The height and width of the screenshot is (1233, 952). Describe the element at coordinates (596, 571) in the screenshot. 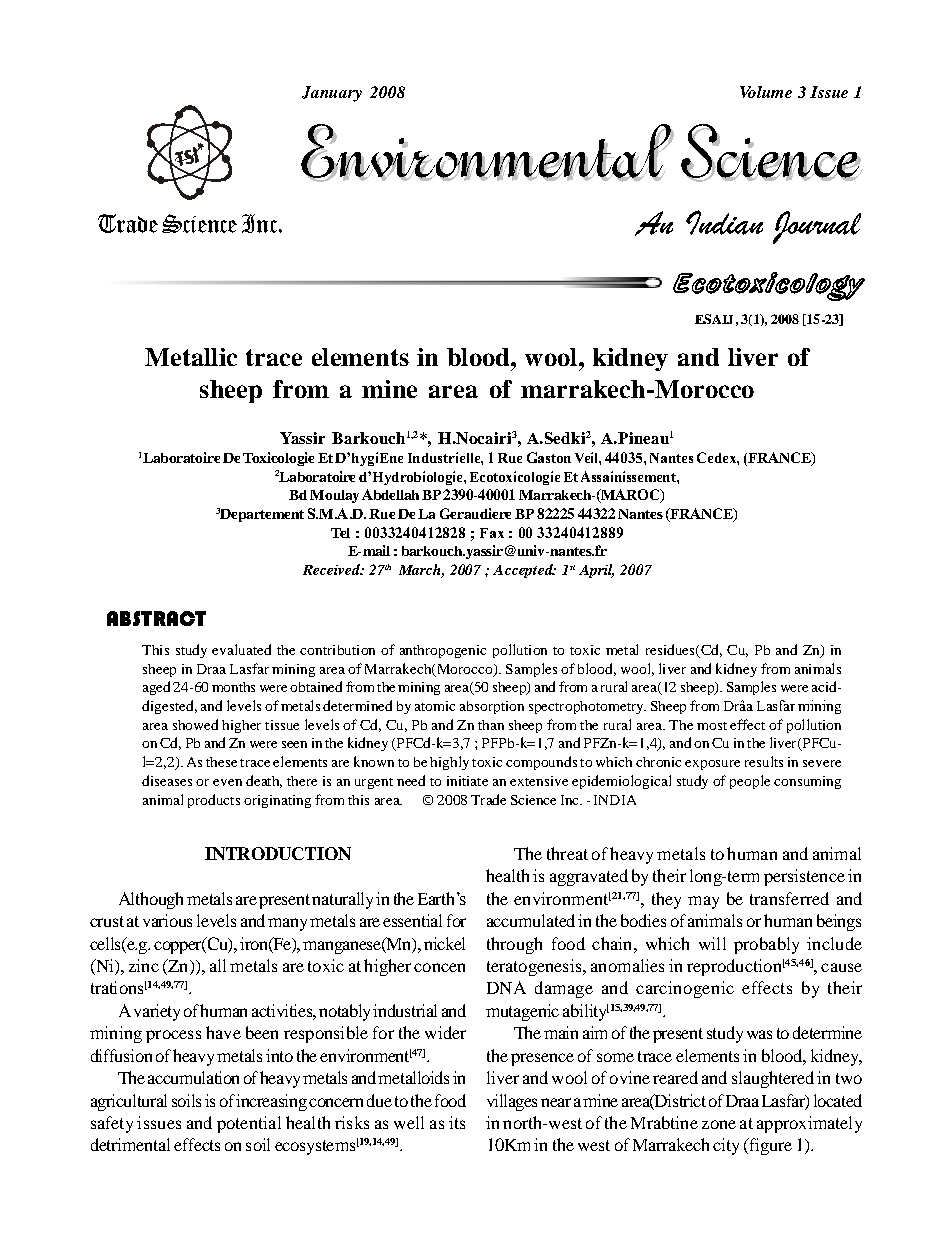

I see `April` at that location.
